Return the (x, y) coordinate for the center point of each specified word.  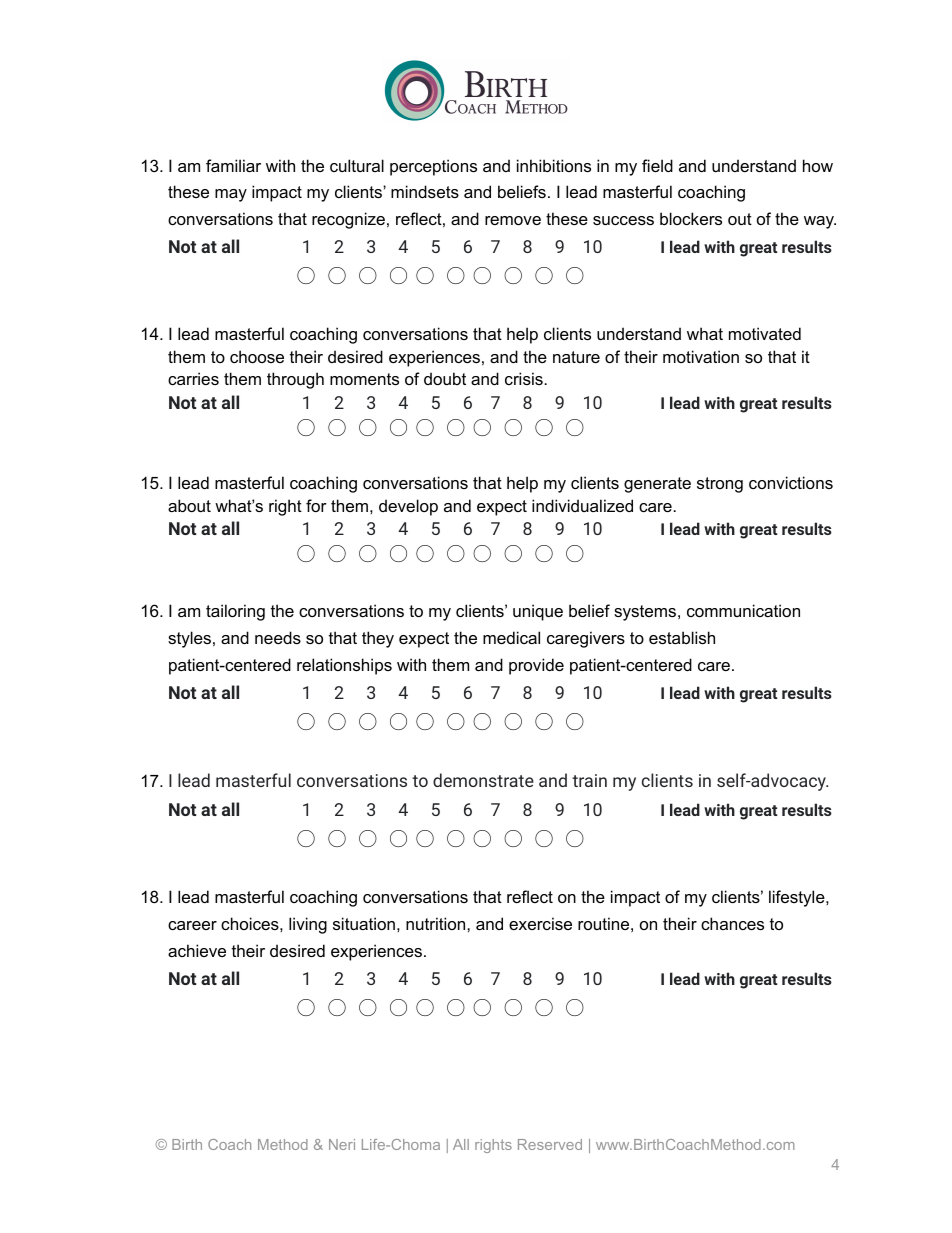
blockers (691, 218)
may (231, 195)
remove (513, 220)
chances (732, 923)
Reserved (550, 1144)
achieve (197, 950)
